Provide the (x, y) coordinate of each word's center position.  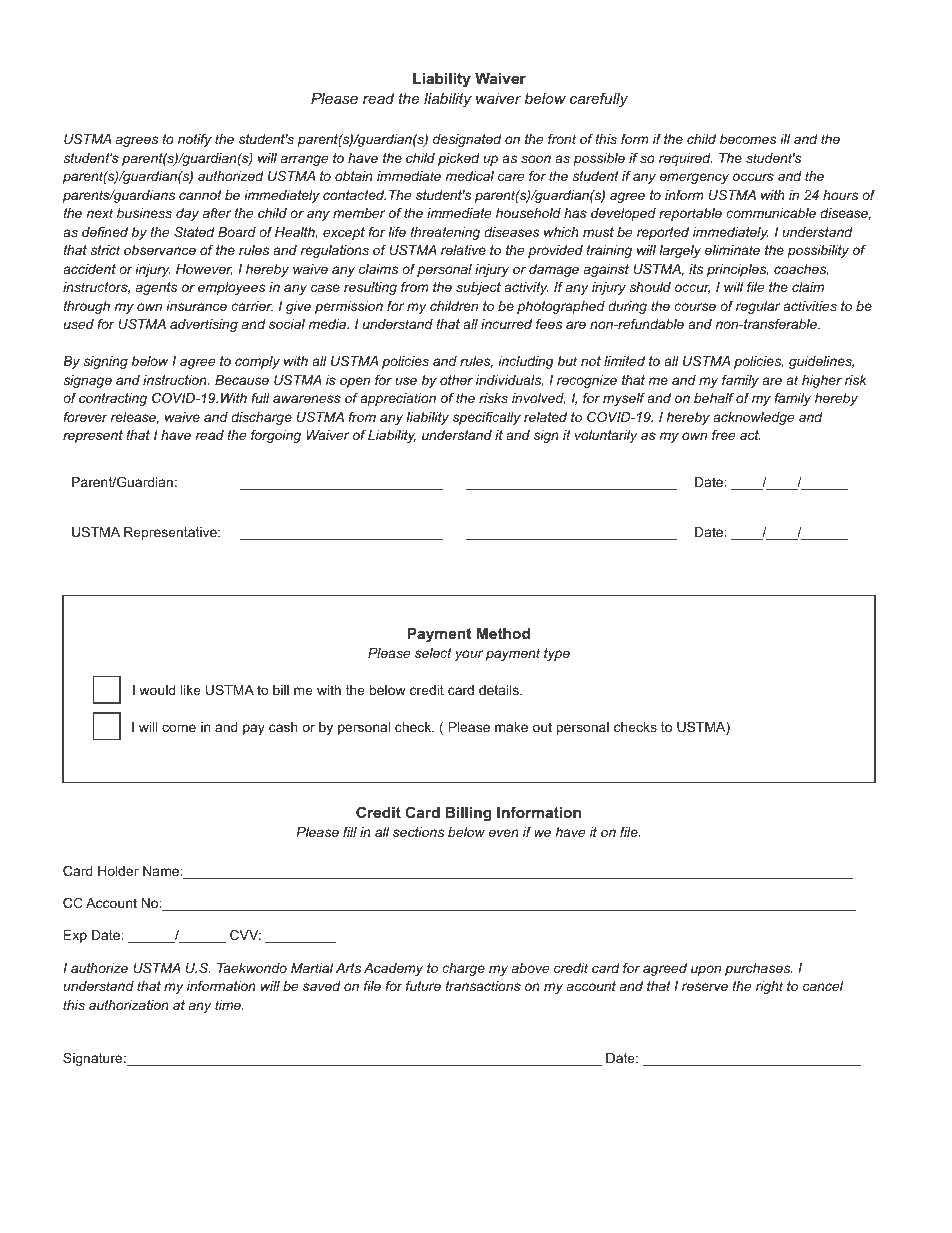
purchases (758, 969)
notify (195, 140)
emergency (694, 178)
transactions (483, 986)
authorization (129, 1005)
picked (459, 159)
